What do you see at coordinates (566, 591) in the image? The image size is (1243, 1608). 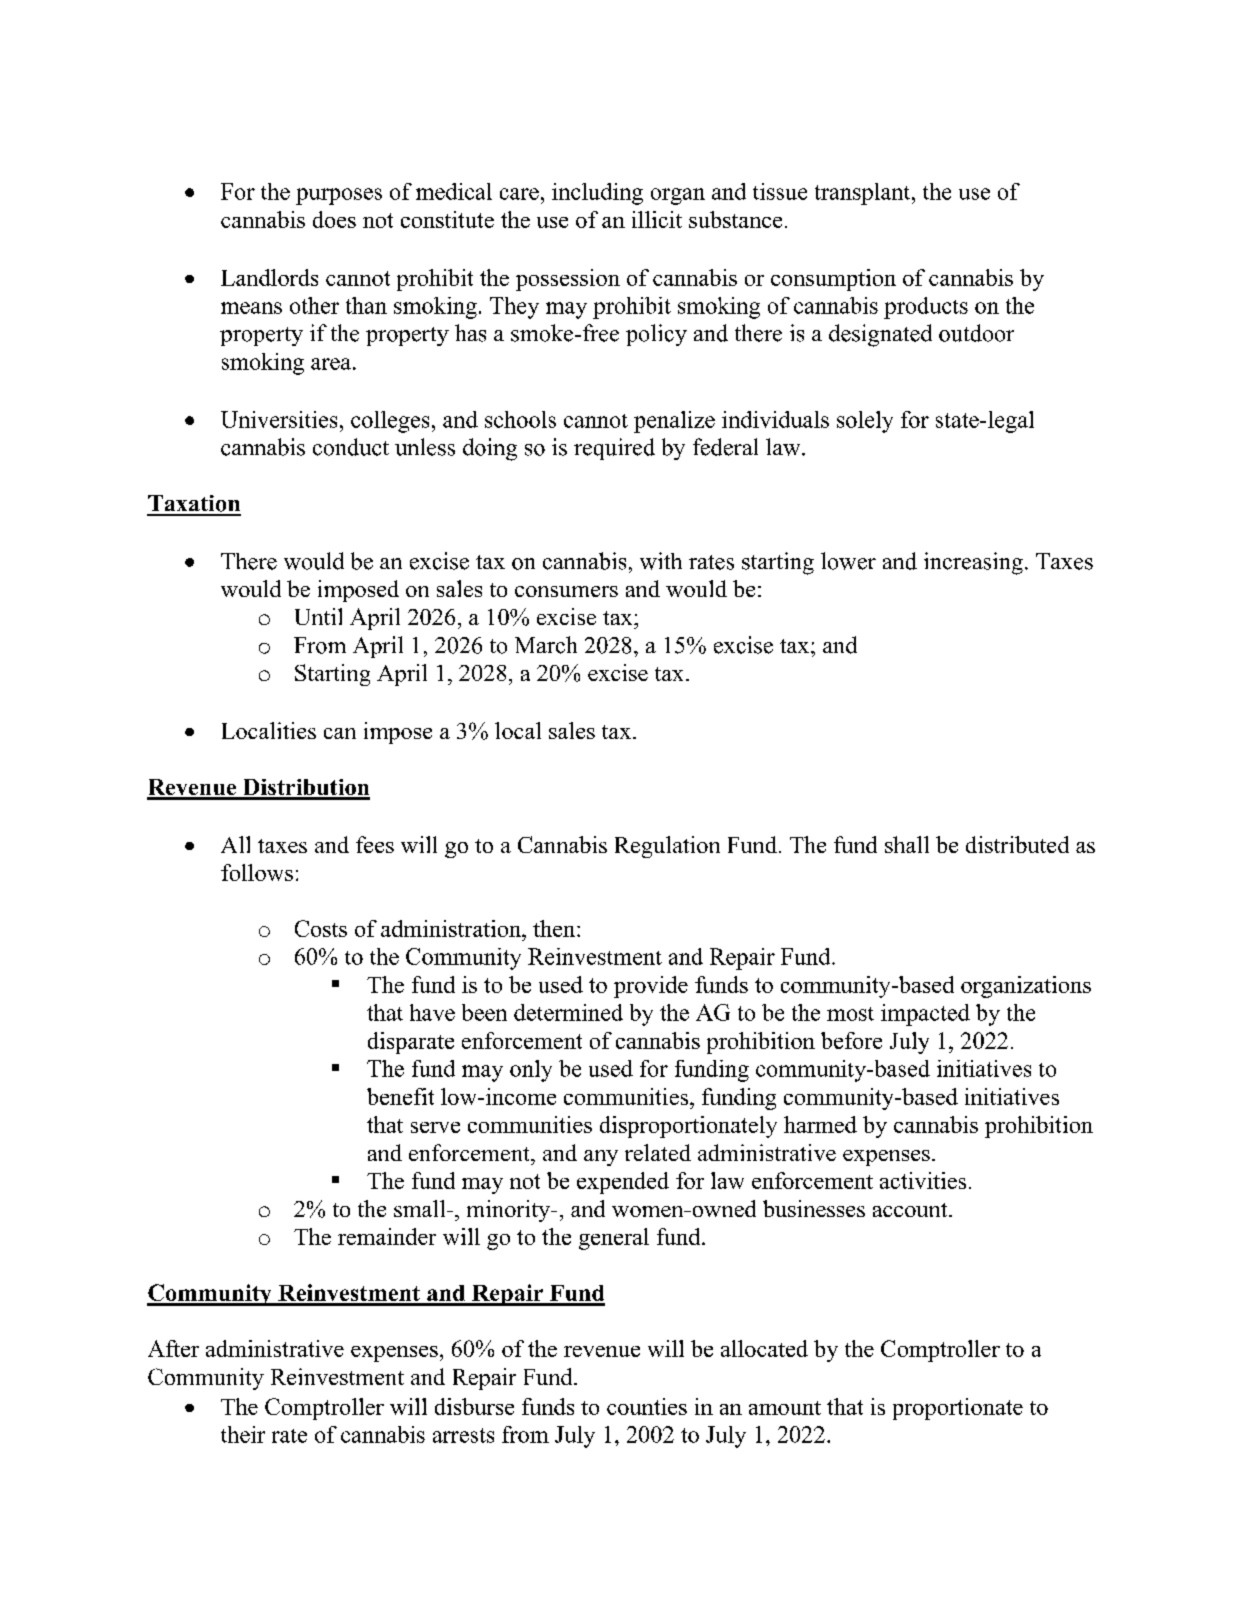 I see `consumers` at bounding box center [566, 591].
